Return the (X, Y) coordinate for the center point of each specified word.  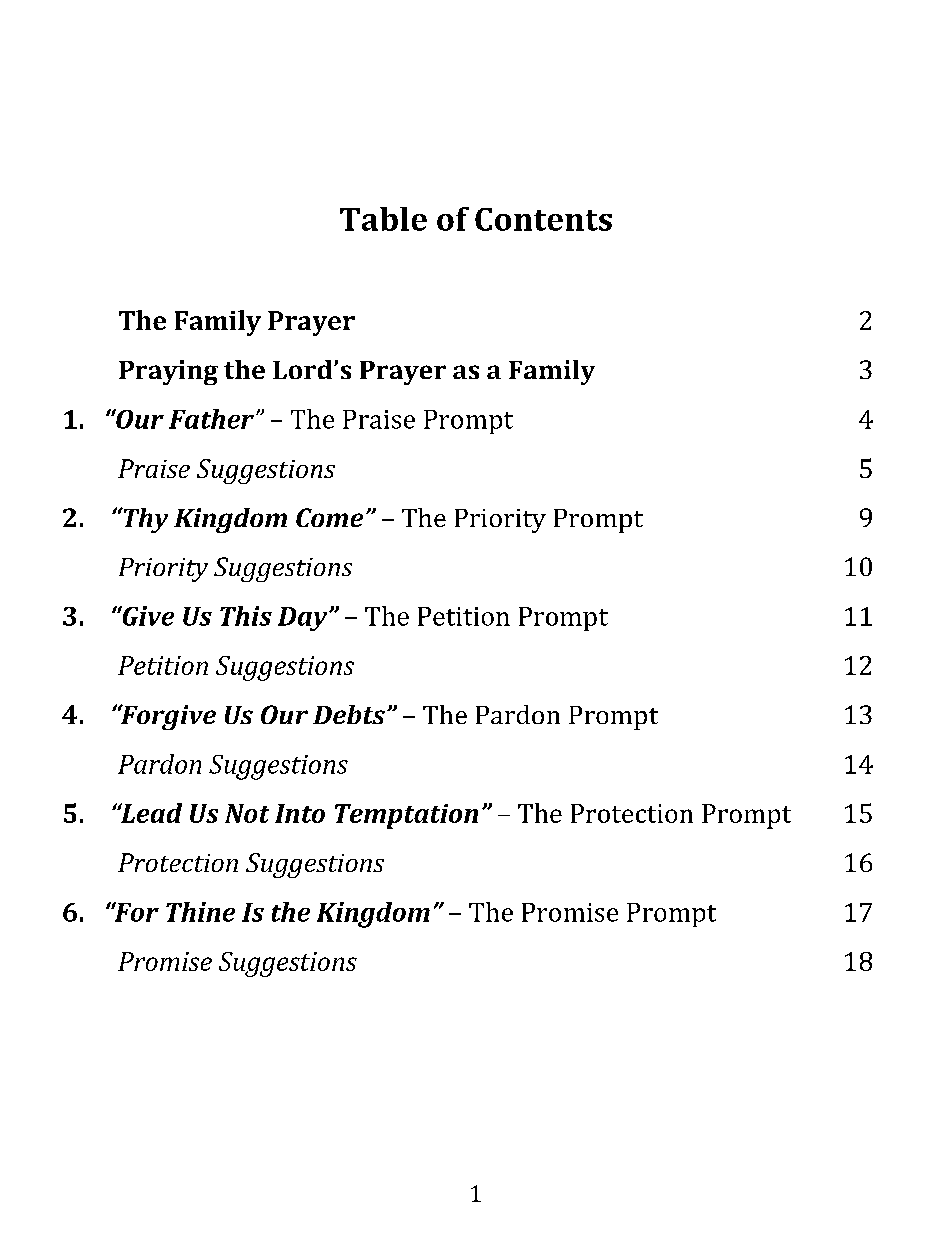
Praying (168, 372)
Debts (349, 714)
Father (213, 419)
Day (304, 619)
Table (383, 219)
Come (329, 517)
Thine (200, 912)
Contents (543, 219)
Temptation (406, 816)
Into (300, 813)
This (246, 616)
